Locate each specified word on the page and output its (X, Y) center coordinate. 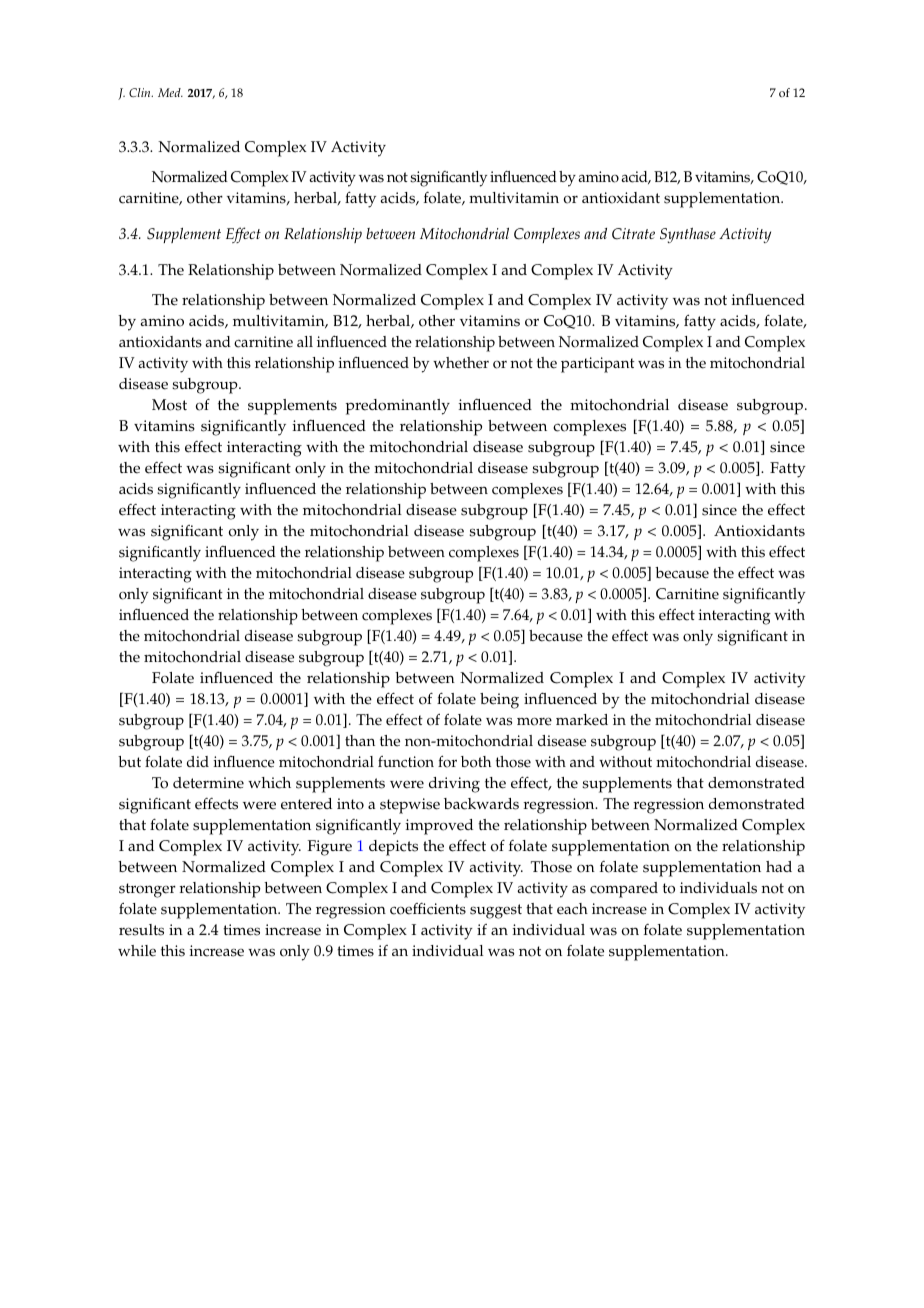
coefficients (428, 909)
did (198, 761)
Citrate (633, 234)
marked (582, 720)
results (141, 930)
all (305, 341)
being (499, 701)
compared (624, 890)
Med (170, 92)
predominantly (398, 407)
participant (598, 365)
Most (169, 405)
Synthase (688, 235)
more (534, 721)
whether (461, 363)
